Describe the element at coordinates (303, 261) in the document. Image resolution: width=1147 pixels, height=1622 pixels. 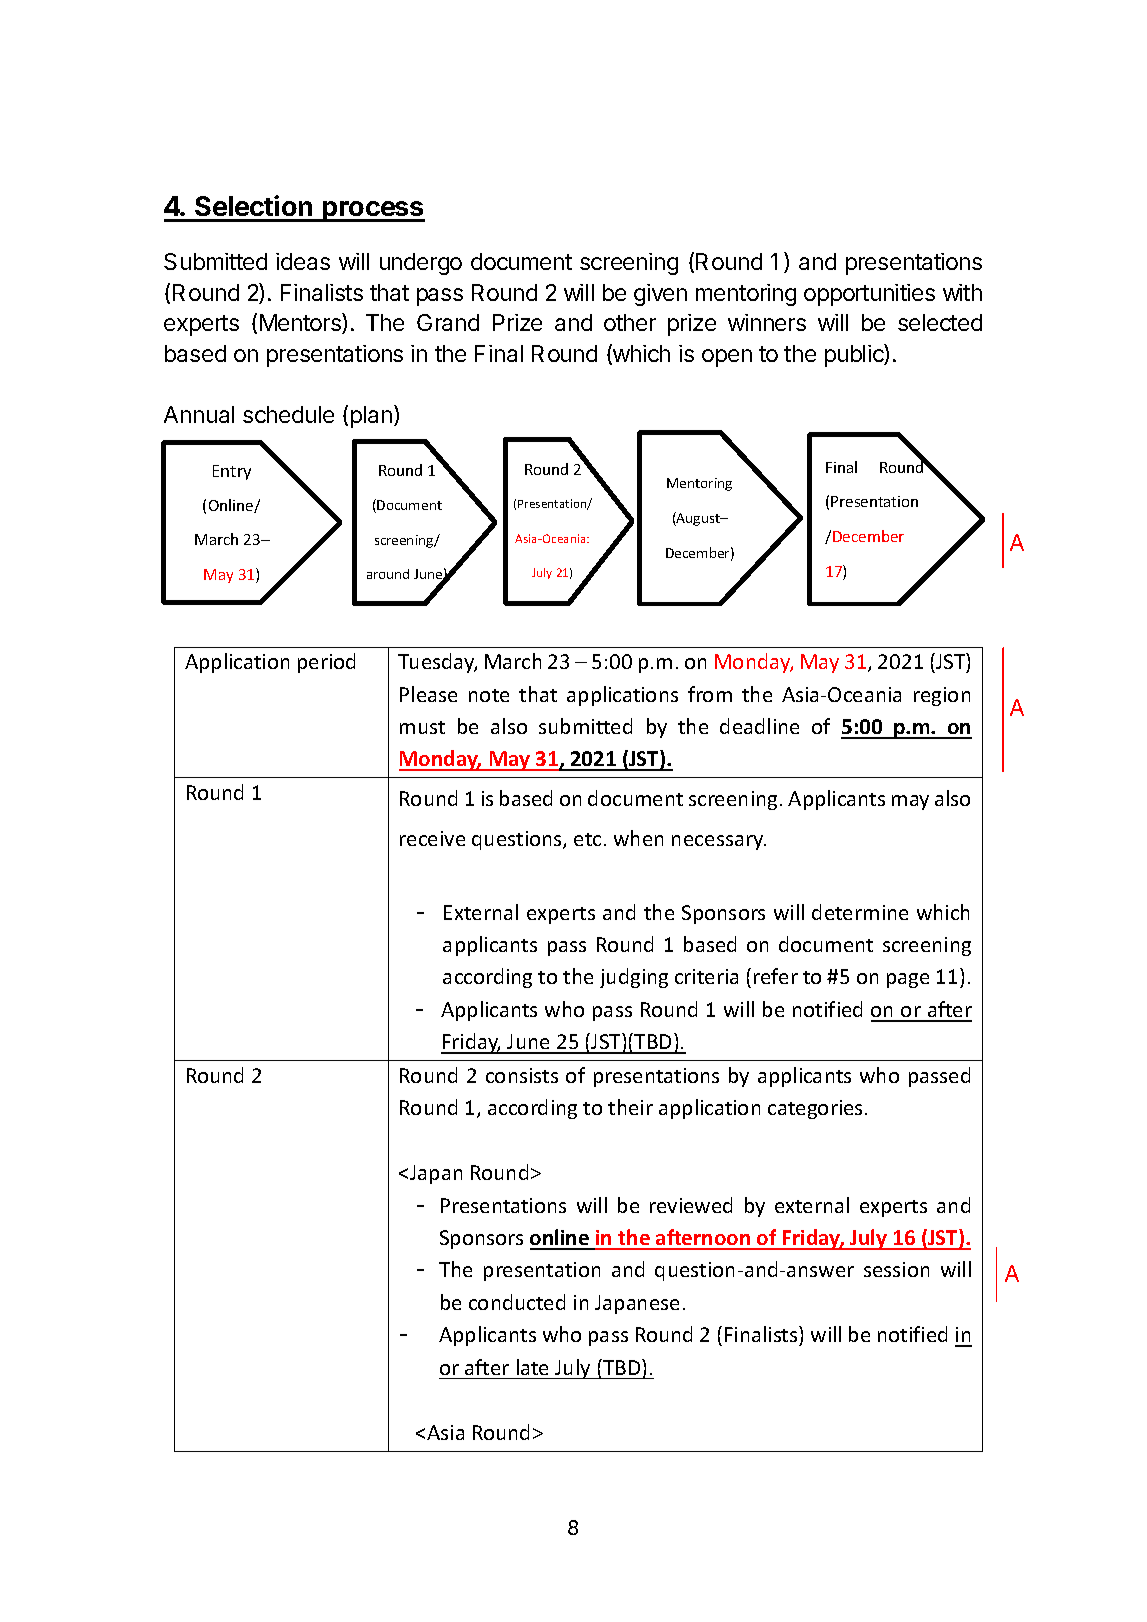
I see `ideas` at that location.
